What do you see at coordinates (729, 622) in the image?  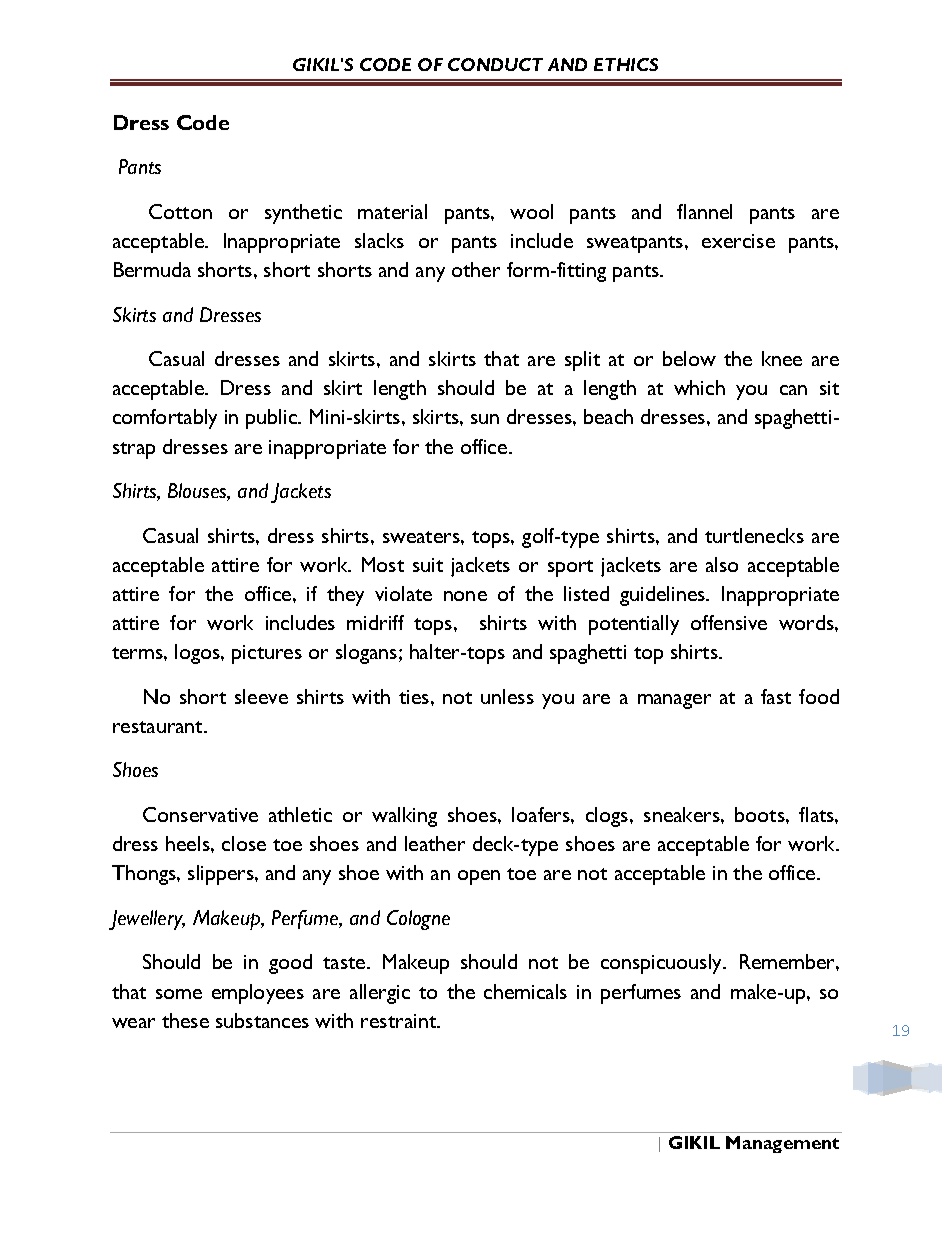 I see `offensive` at bounding box center [729, 622].
